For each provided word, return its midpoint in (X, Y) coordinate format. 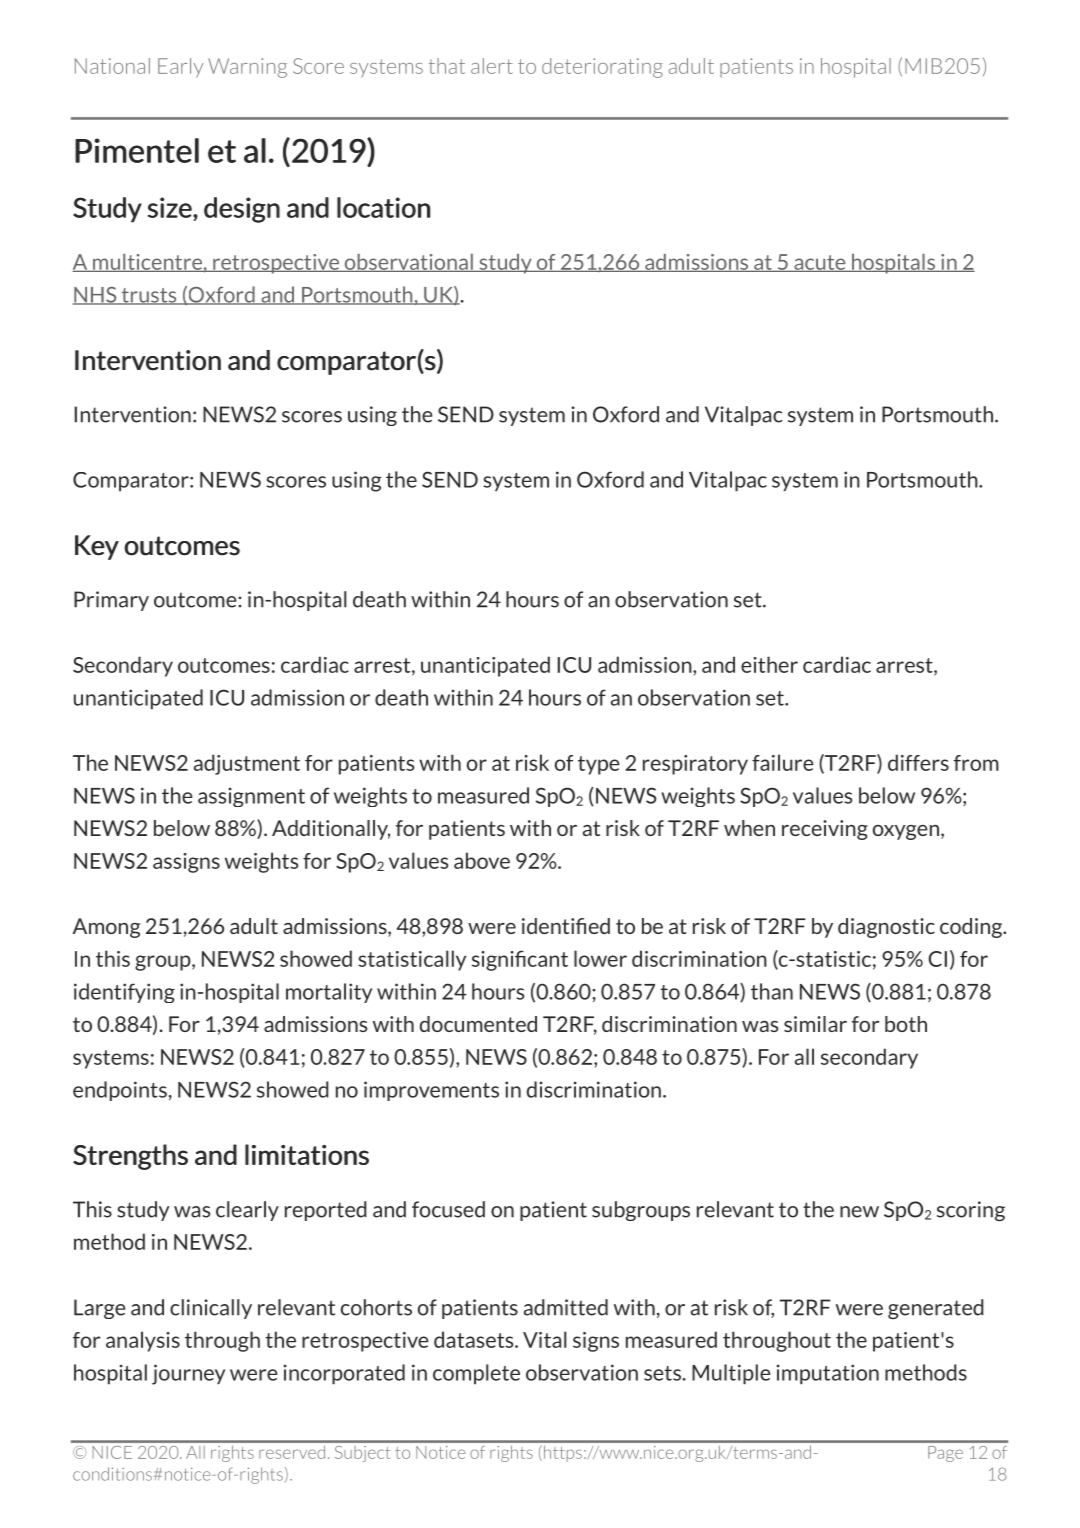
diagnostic (886, 928)
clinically (211, 1309)
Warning (247, 68)
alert (492, 66)
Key (97, 547)
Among (106, 928)
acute (820, 263)
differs (918, 762)
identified (566, 926)
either (769, 664)
